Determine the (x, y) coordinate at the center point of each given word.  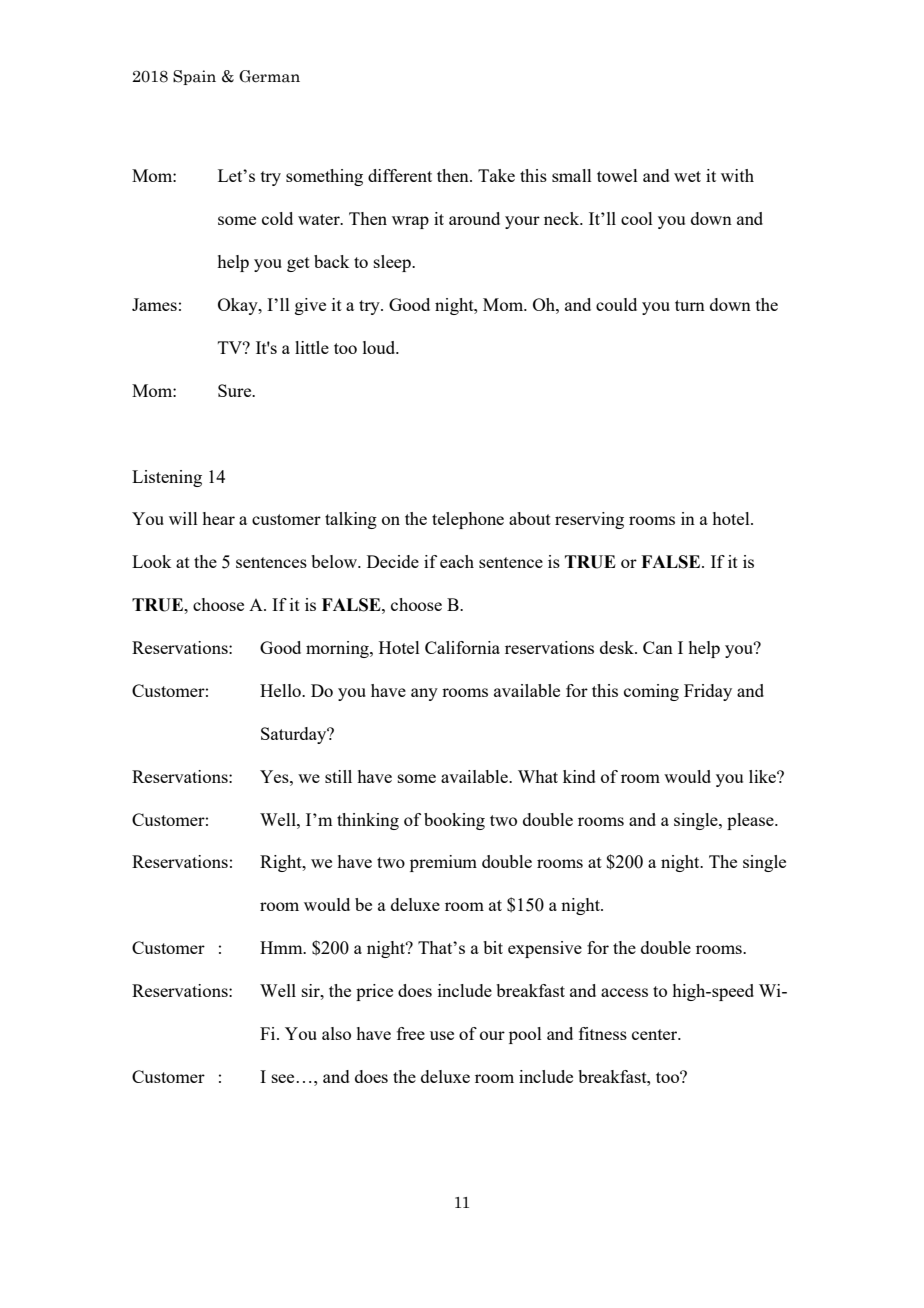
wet (687, 176)
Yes (275, 776)
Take (496, 175)
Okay (239, 306)
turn (690, 305)
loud (380, 347)
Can (658, 647)
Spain (194, 77)
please (751, 821)
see (283, 1078)
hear (218, 518)
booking (454, 821)
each (457, 561)
